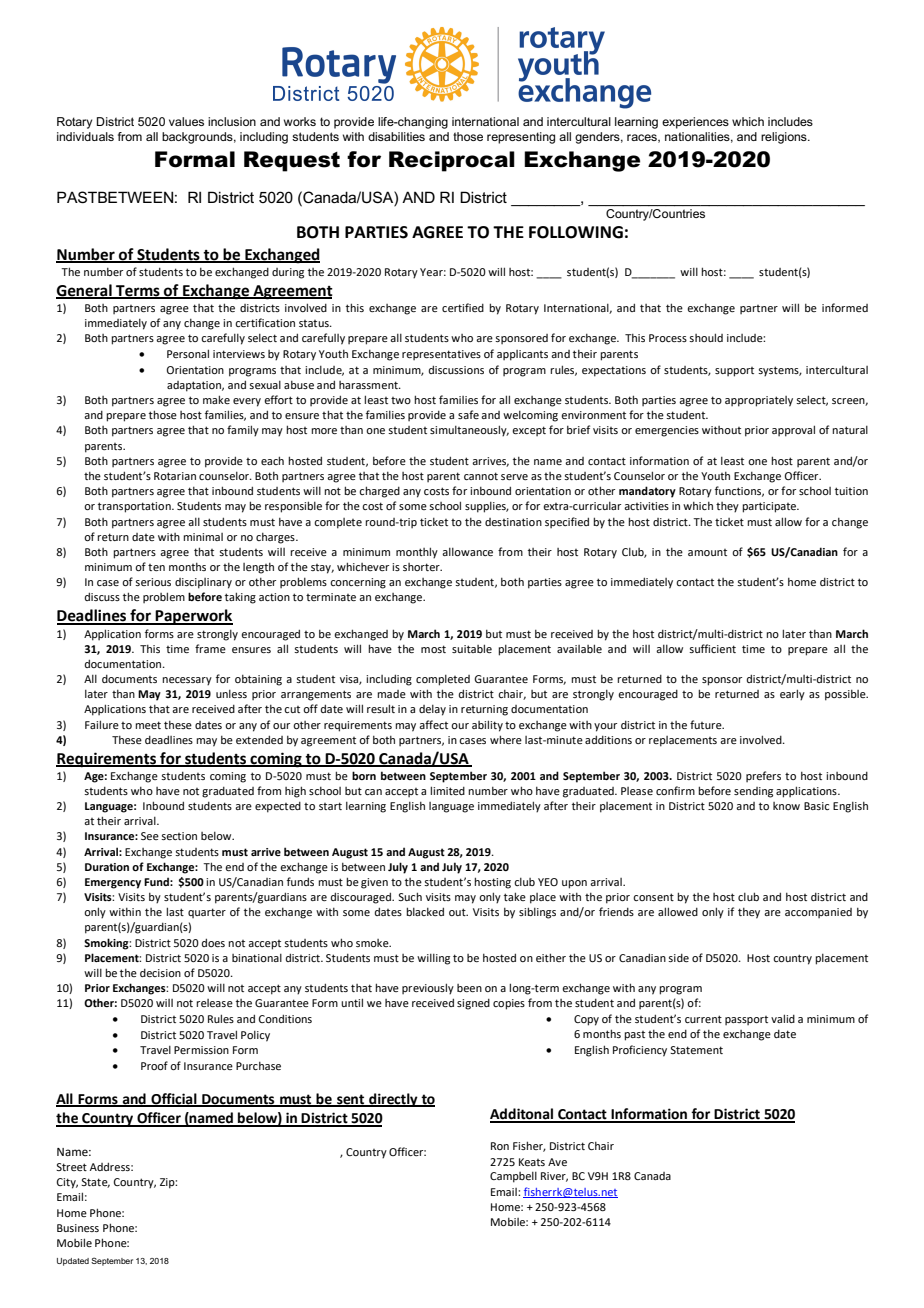 Image resolution: width=924 pixels, height=1308 pixels. I want to click on Reciprocal, so click(452, 161).
